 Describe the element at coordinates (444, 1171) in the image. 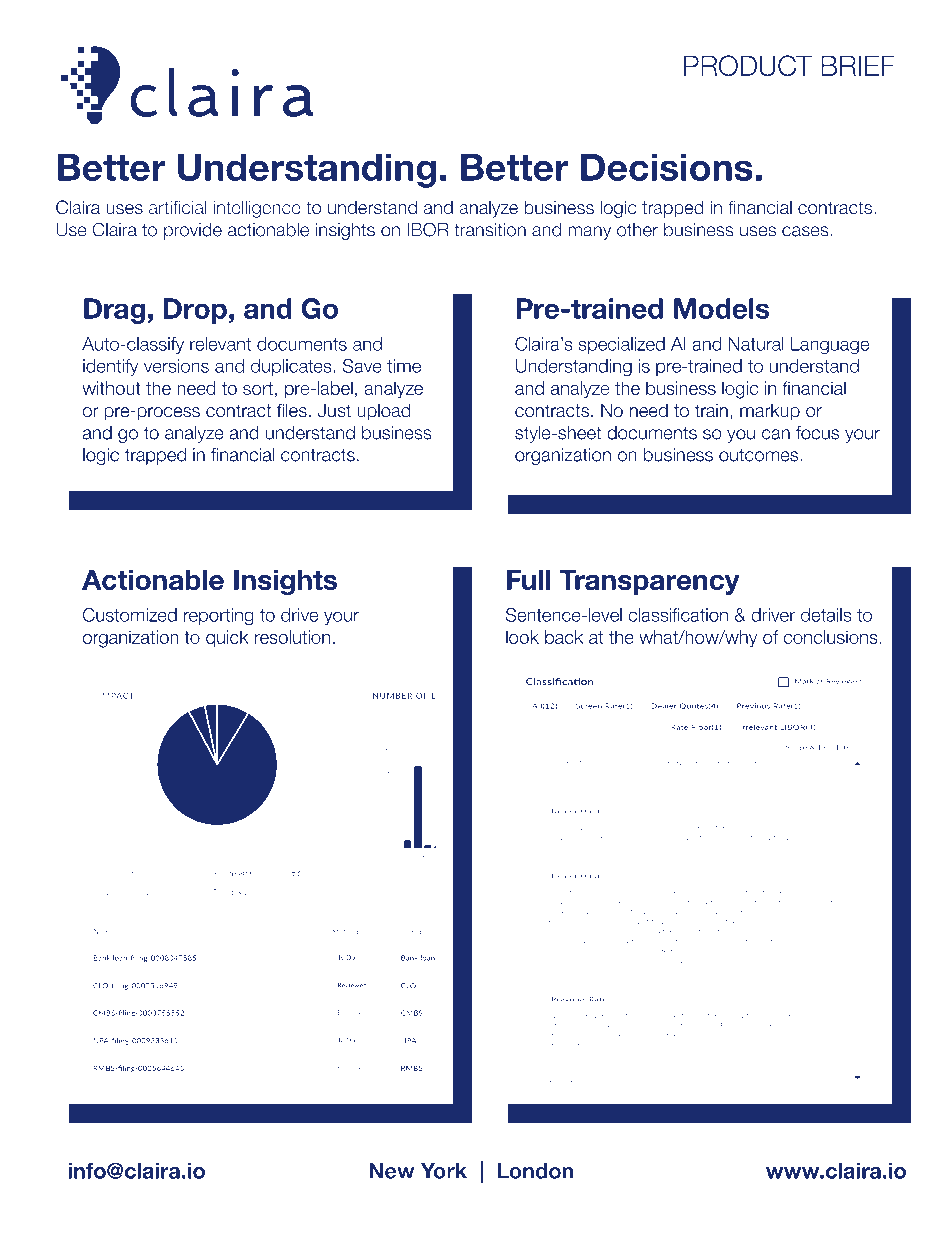

I see `York` at that location.
